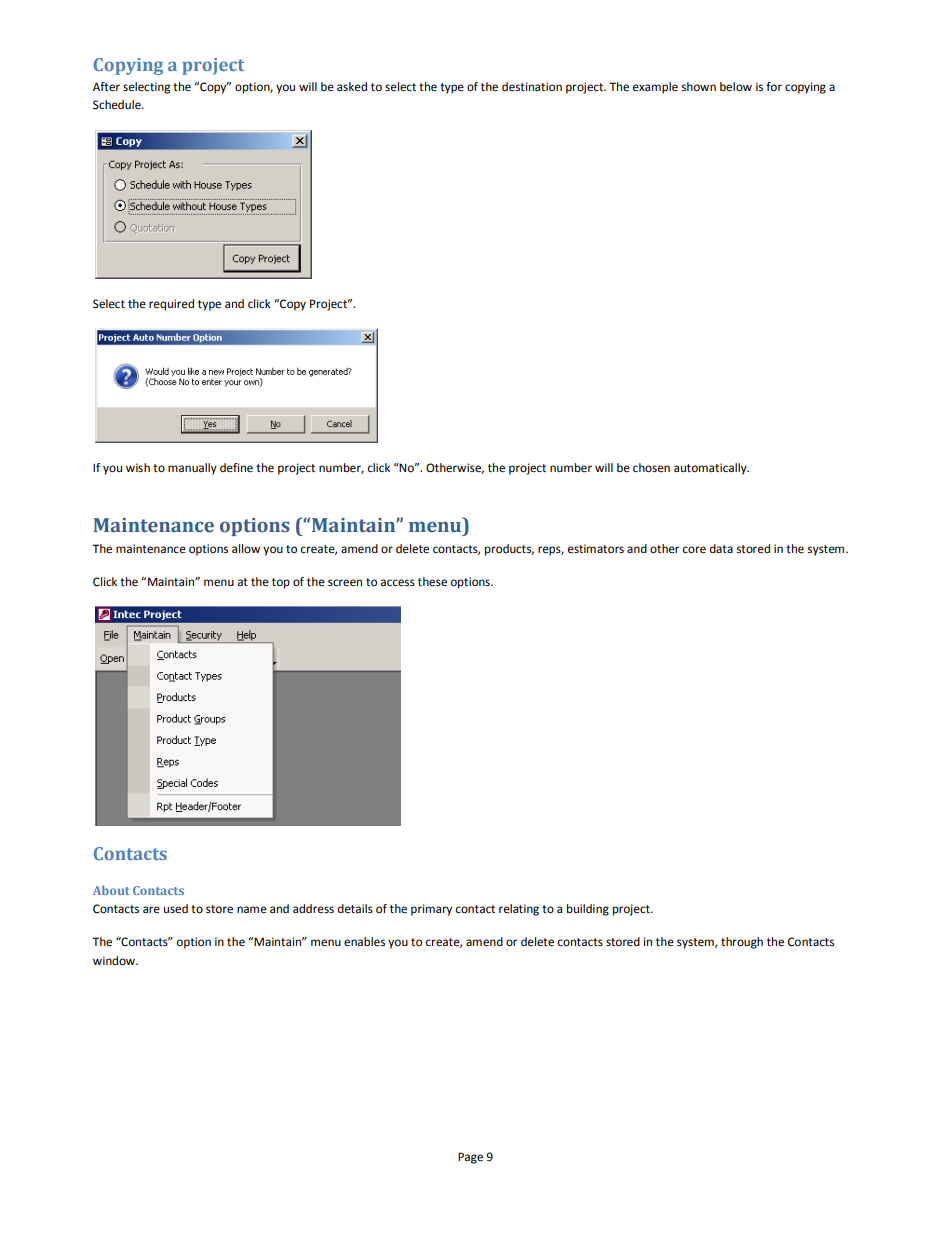 This screenshot has width=952, height=1233. What do you see at coordinates (176, 909) in the screenshot?
I see `used` at bounding box center [176, 909].
